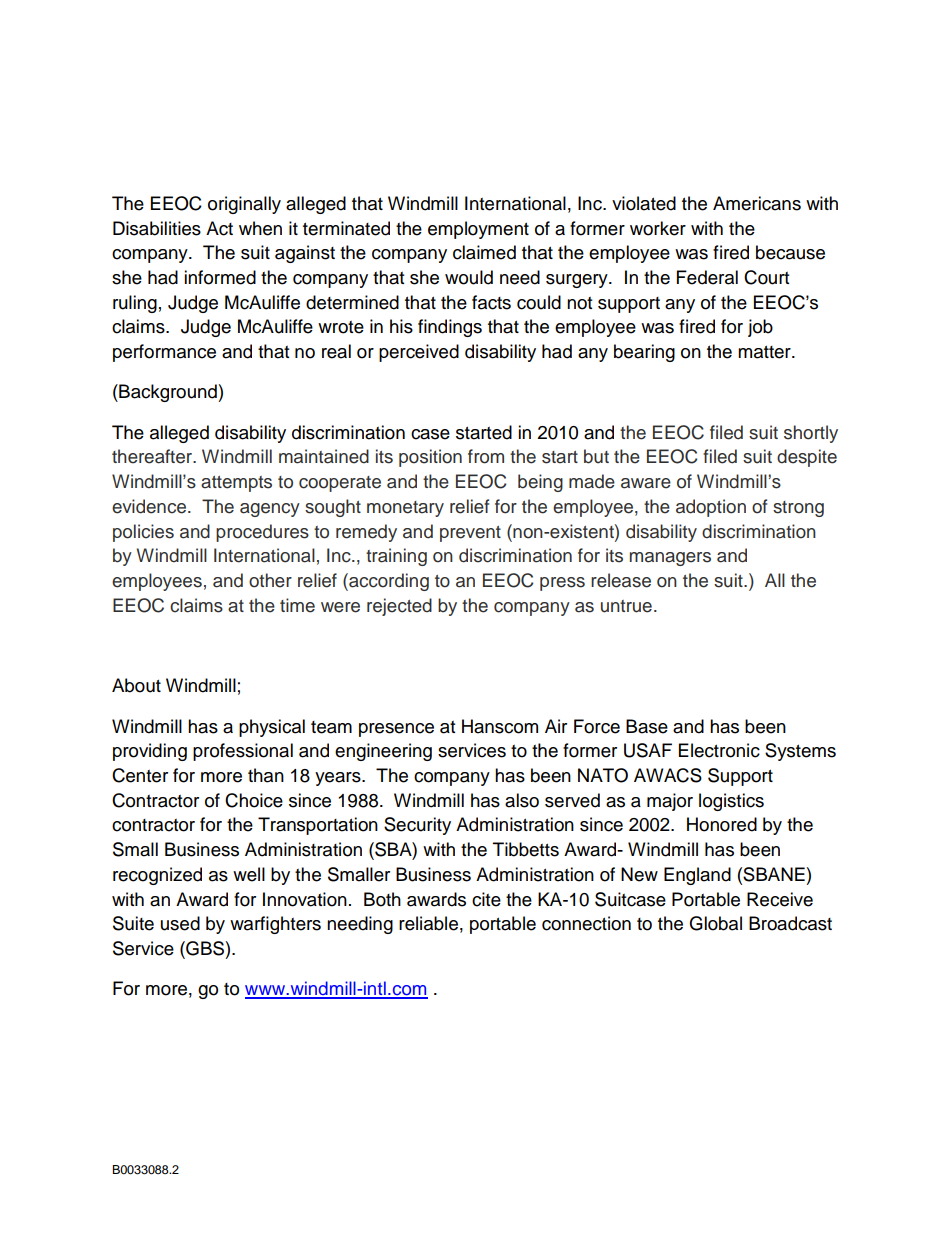 This document has width=952, height=1233. What do you see at coordinates (807, 458) in the document?
I see `despite` at bounding box center [807, 458].
